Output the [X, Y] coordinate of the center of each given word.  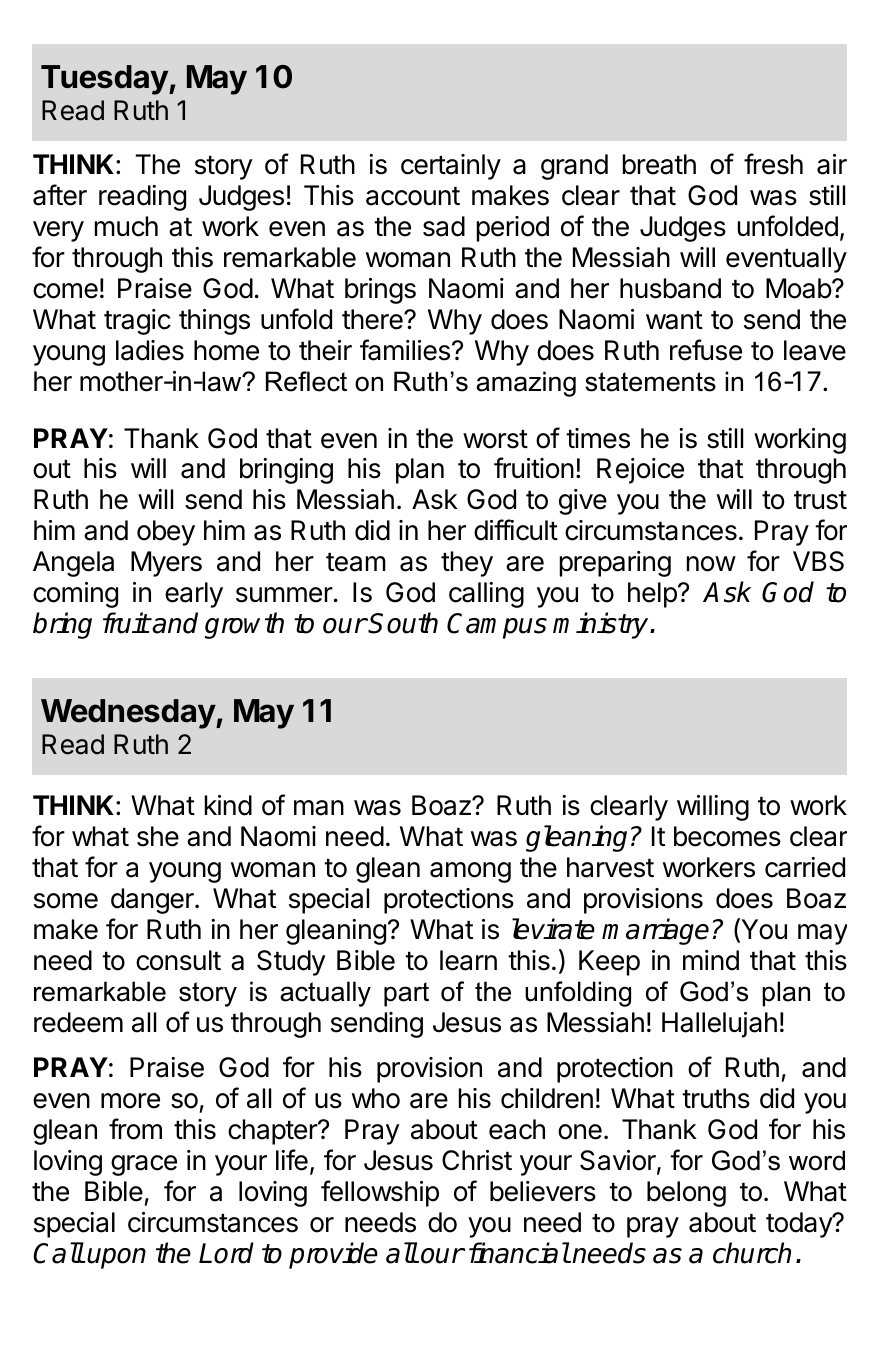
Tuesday [105, 80]
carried [805, 867]
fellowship [380, 1193]
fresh [773, 164]
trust [820, 500]
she [158, 836]
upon [116, 1258]
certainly [451, 167]
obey [166, 533]
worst [495, 439]
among [470, 872]
